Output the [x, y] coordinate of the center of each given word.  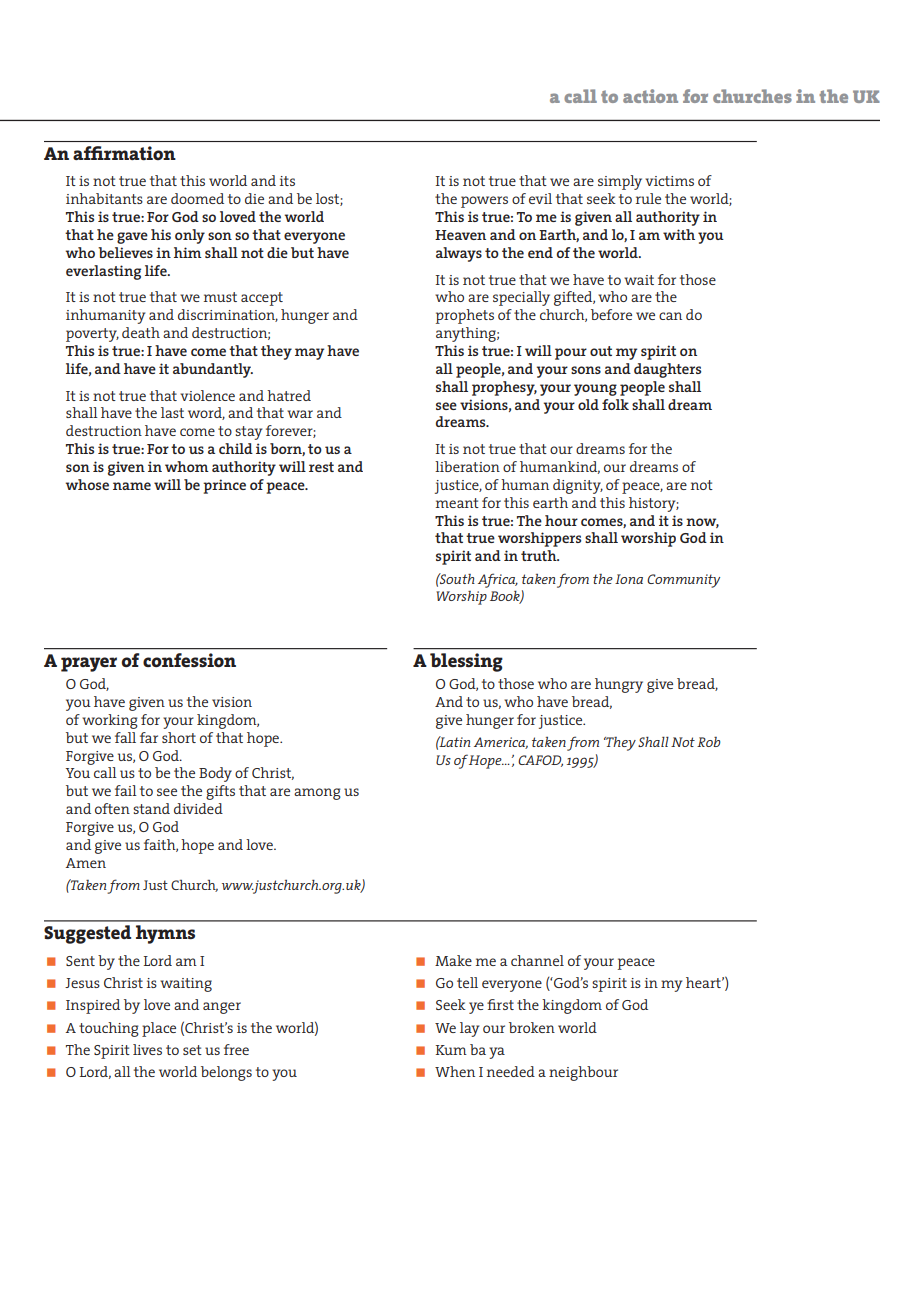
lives [147, 1049]
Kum [451, 1050]
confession [189, 660]
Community [683, 581]
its [287, 181]
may [309, 354]
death [141, 332]
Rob [709, 742]
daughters [667, 370]
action [650, 96]
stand [151, 808]
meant [457, 503]
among [317, 794]
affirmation [124, 153]
